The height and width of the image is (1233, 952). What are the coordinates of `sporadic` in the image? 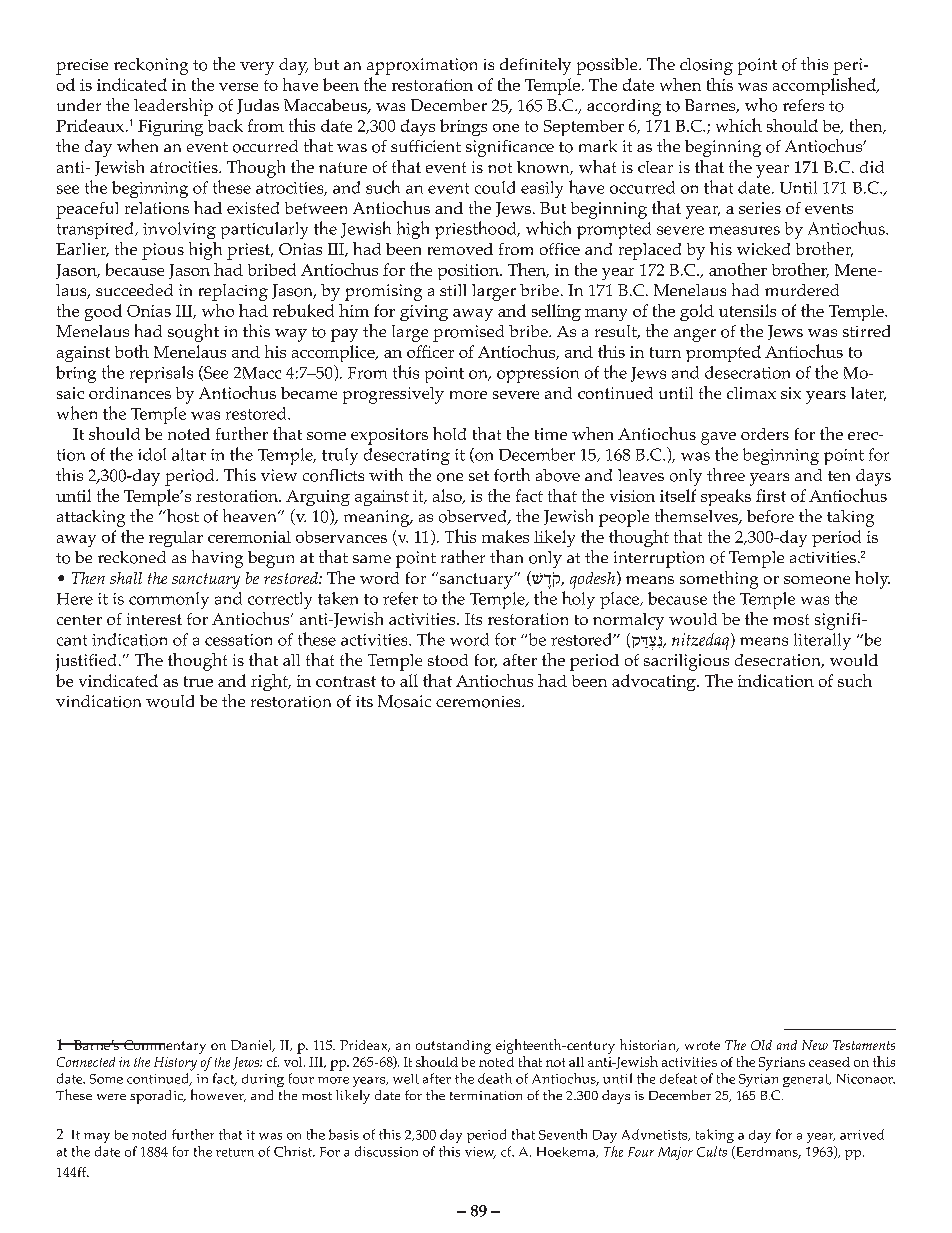 It's located at (158, 1097).
